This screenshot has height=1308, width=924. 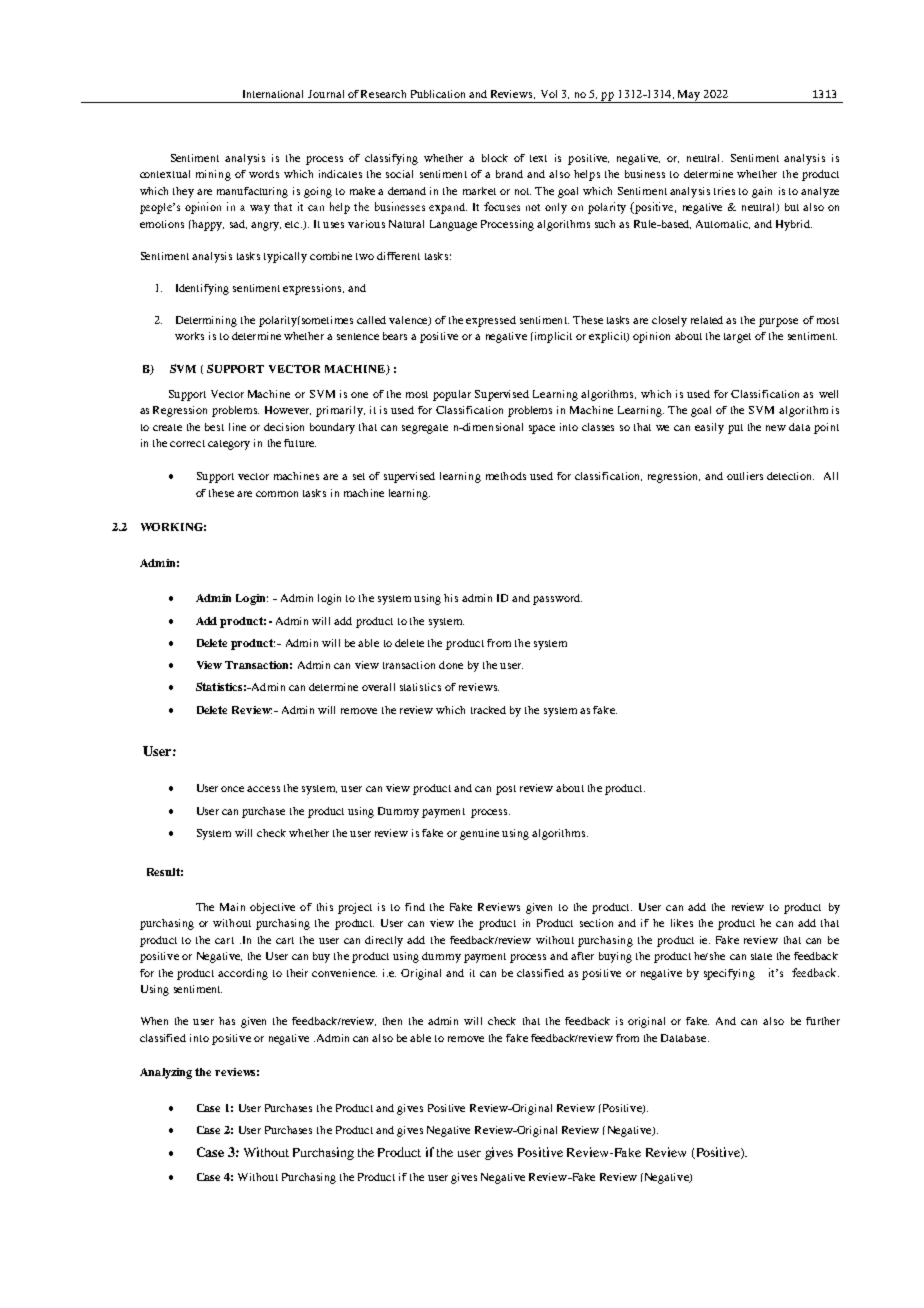 I want to click on then, so click(x=392, y=1021).
